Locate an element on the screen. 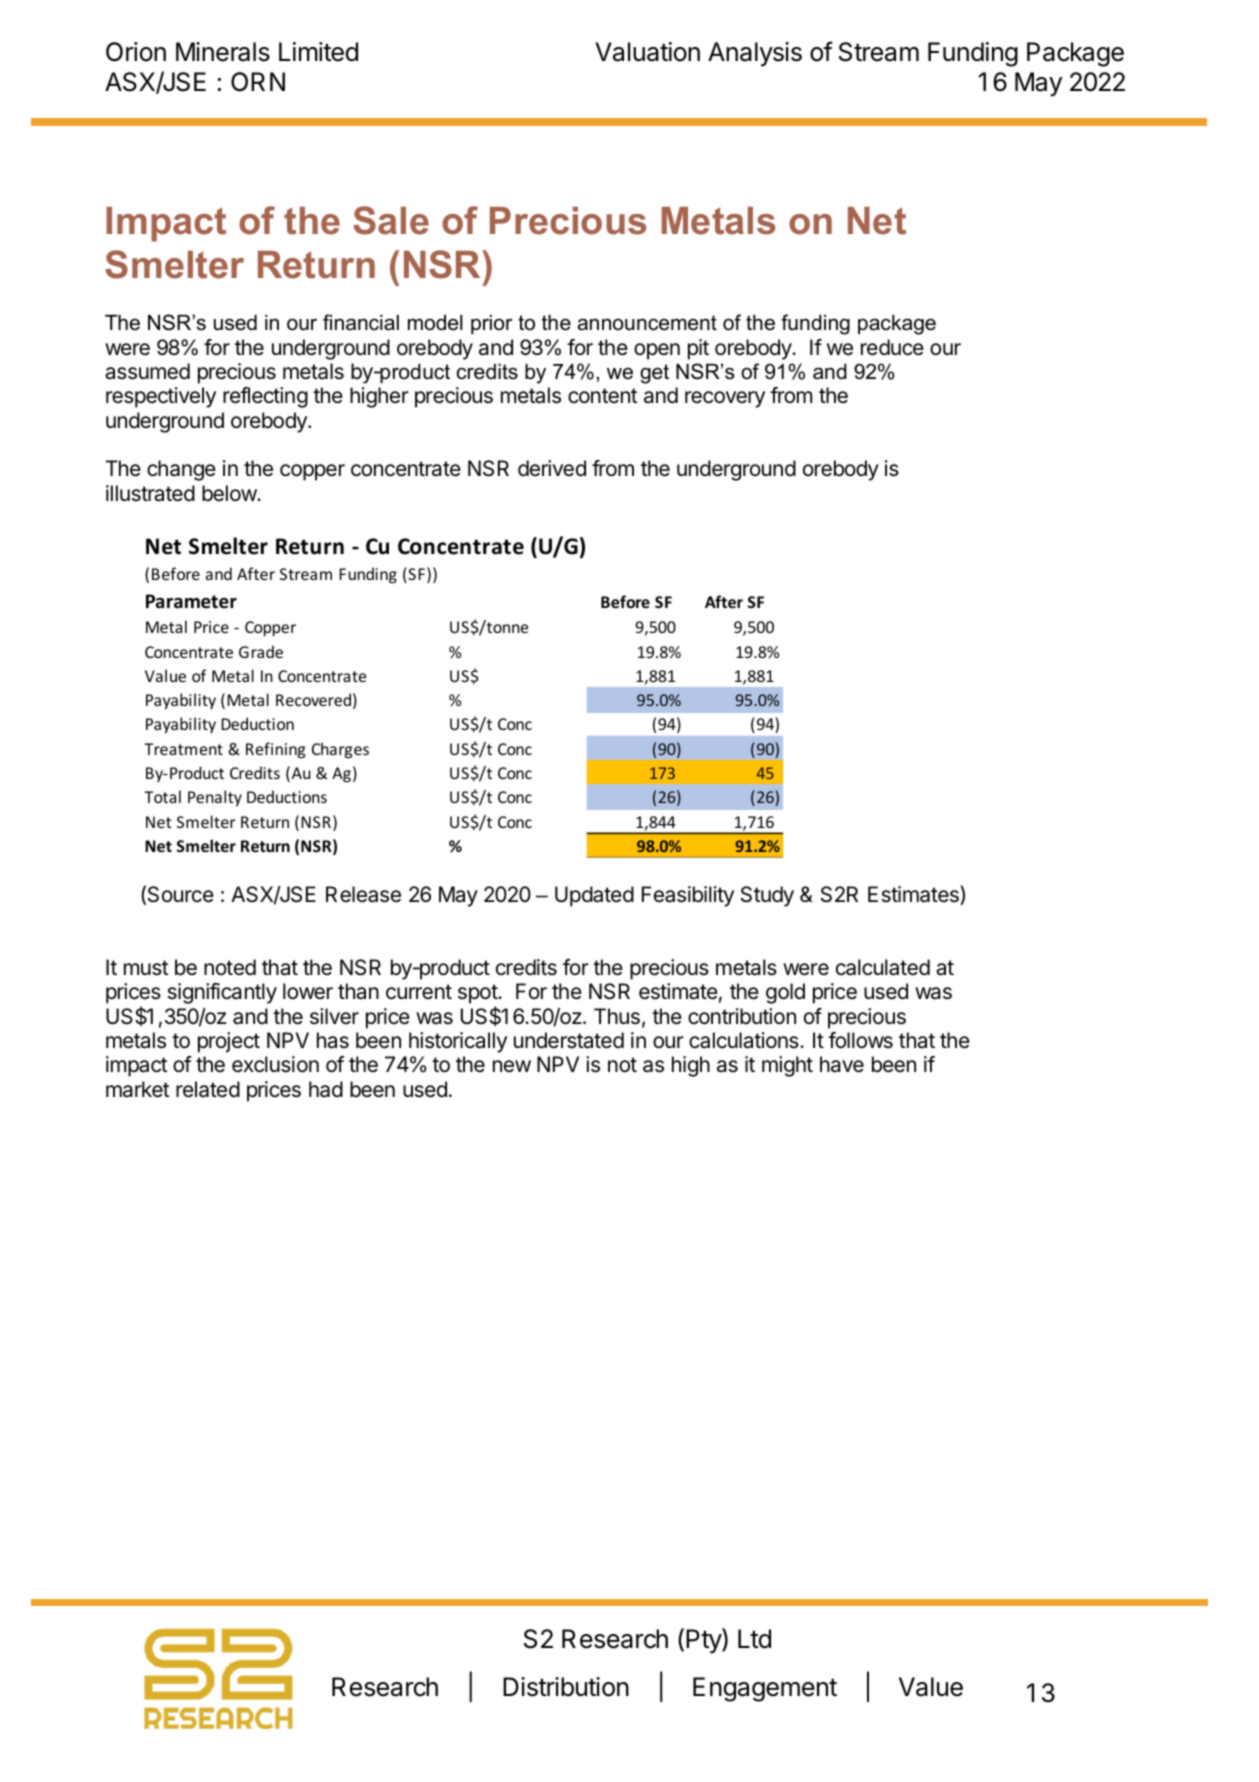 The image size is (1259, 1782). Valuation is located at coordinates (647, 52).
